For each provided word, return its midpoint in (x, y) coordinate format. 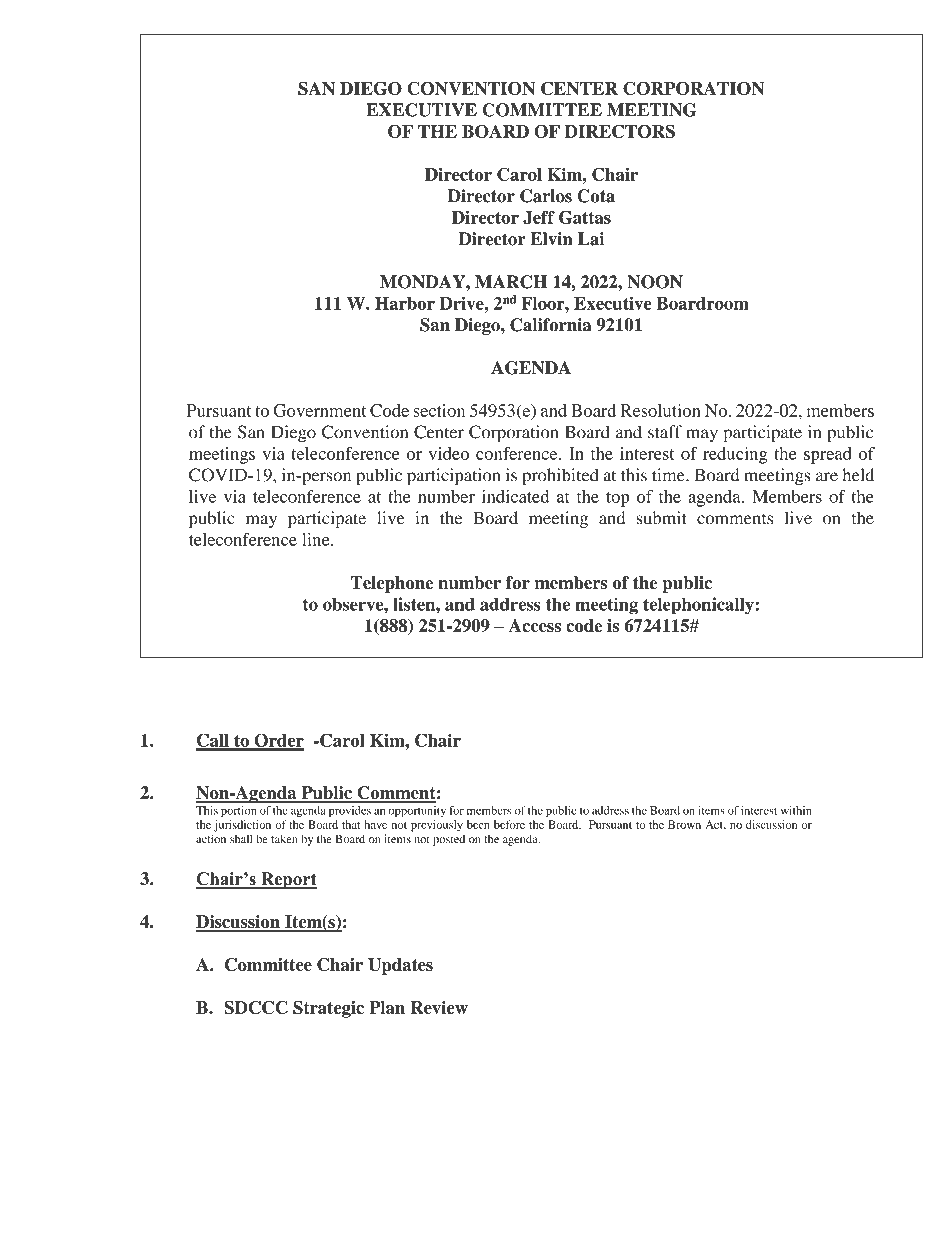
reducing (735, 455)
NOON (655, 282)
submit (662, 518)
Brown (684, 824)
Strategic (328, 1009)
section (439, 410)
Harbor (405, 303)
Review (439, 1007)
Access (535, 625)
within (796, 810)
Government (319, 410)
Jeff (539, 217)
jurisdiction (242, 826)
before (509, 824)
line (317, 539)
